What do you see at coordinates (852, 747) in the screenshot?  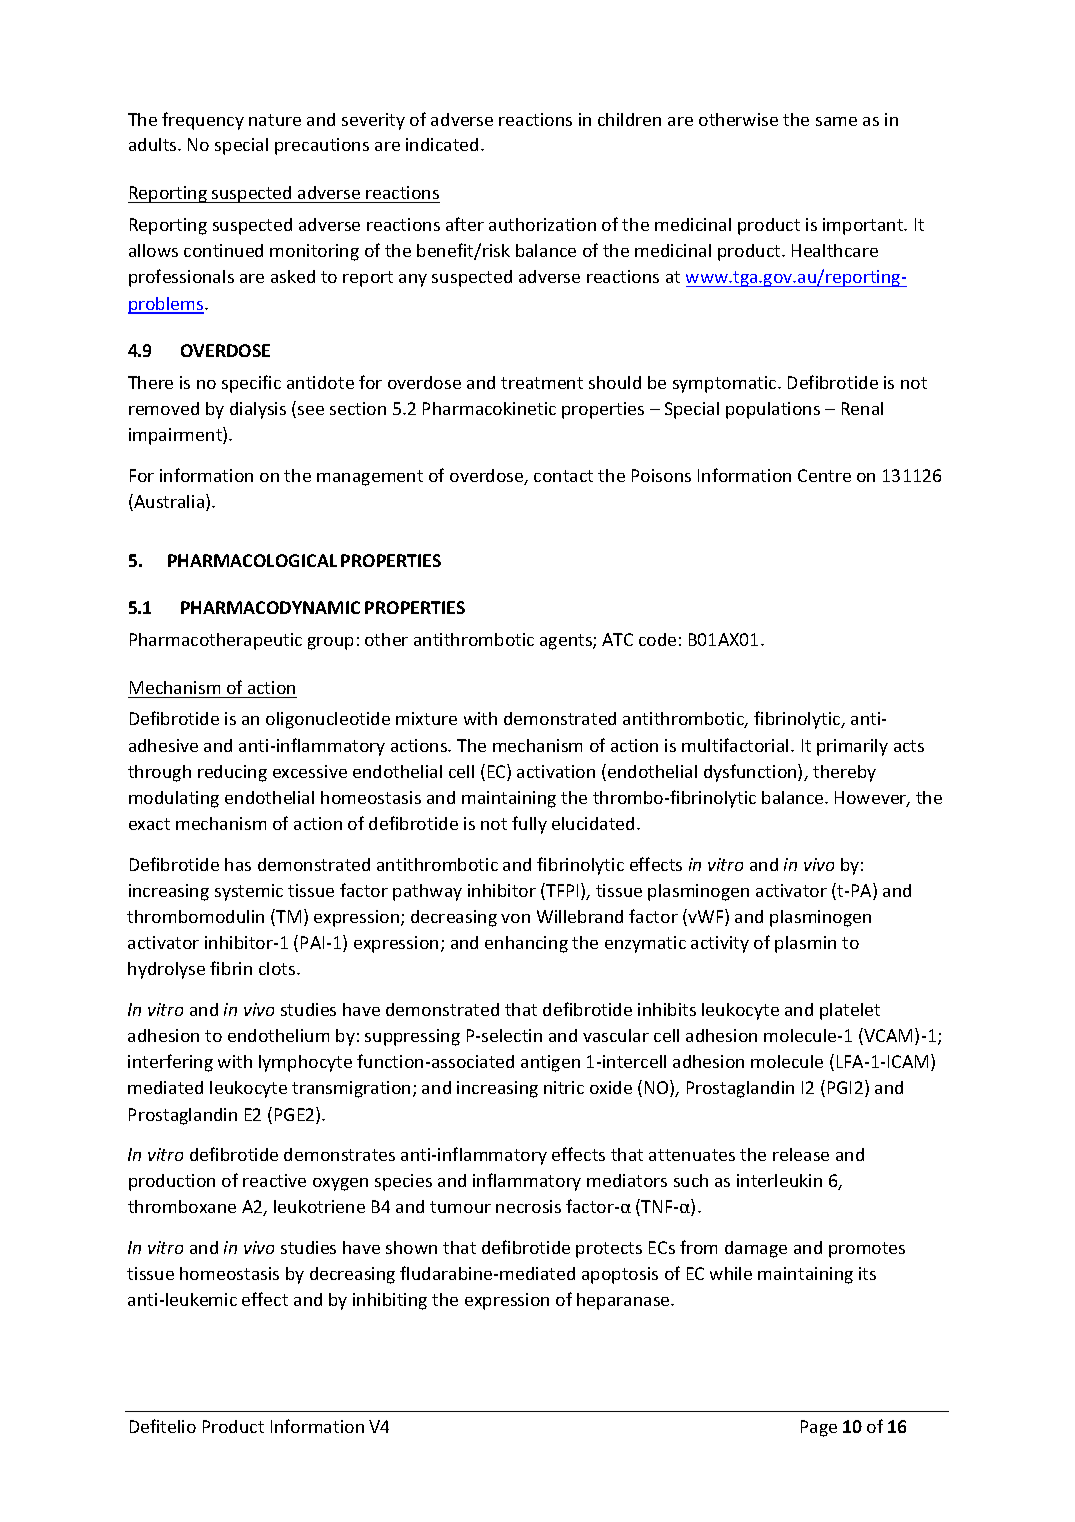 I see `primarily` at bounding box center [852, 747].
